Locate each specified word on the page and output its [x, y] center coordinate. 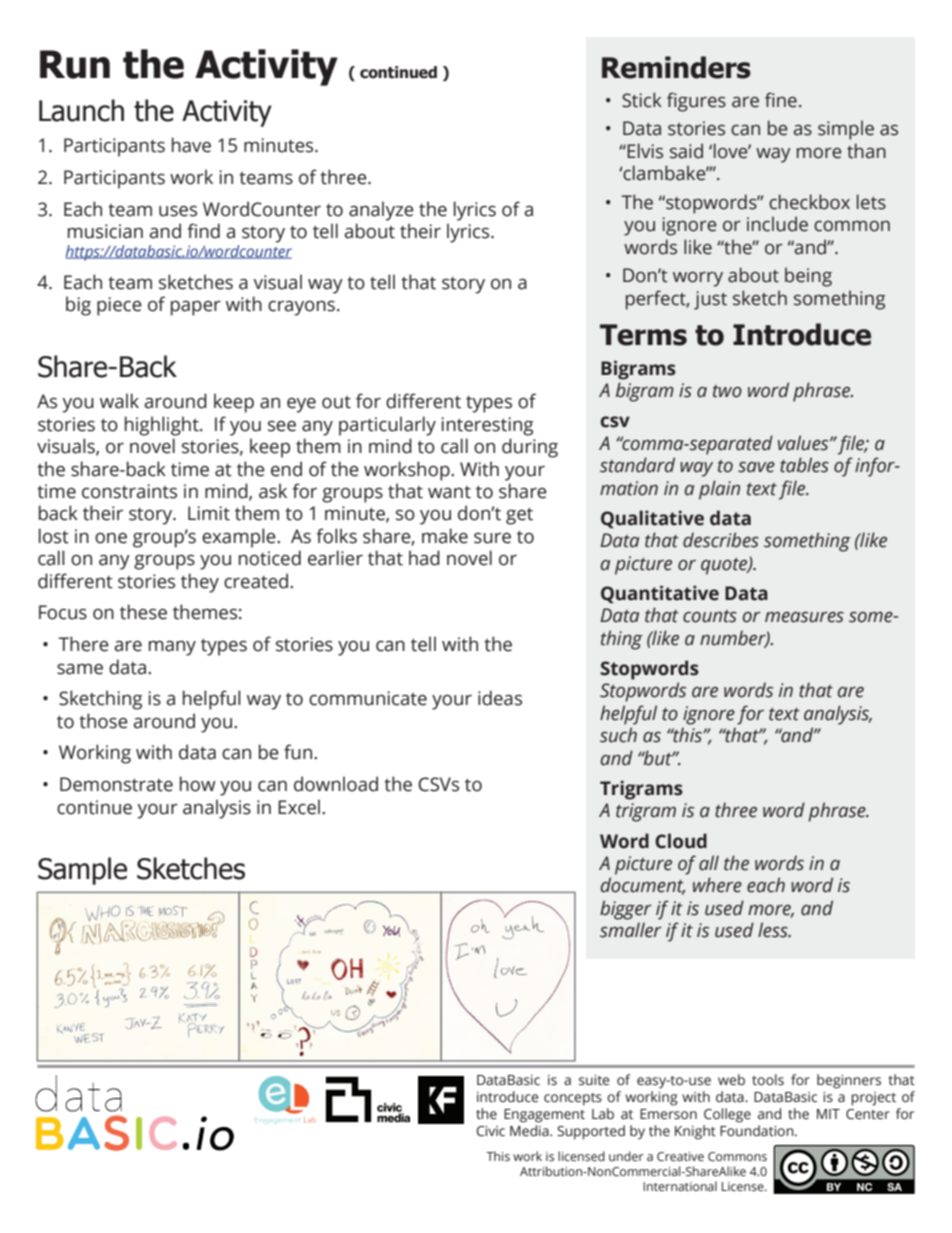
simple [846, 130]
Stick [642, 100]
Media [530, 1131]
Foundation [758, 1130]
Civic [490, 1131]
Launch [81, 110]
